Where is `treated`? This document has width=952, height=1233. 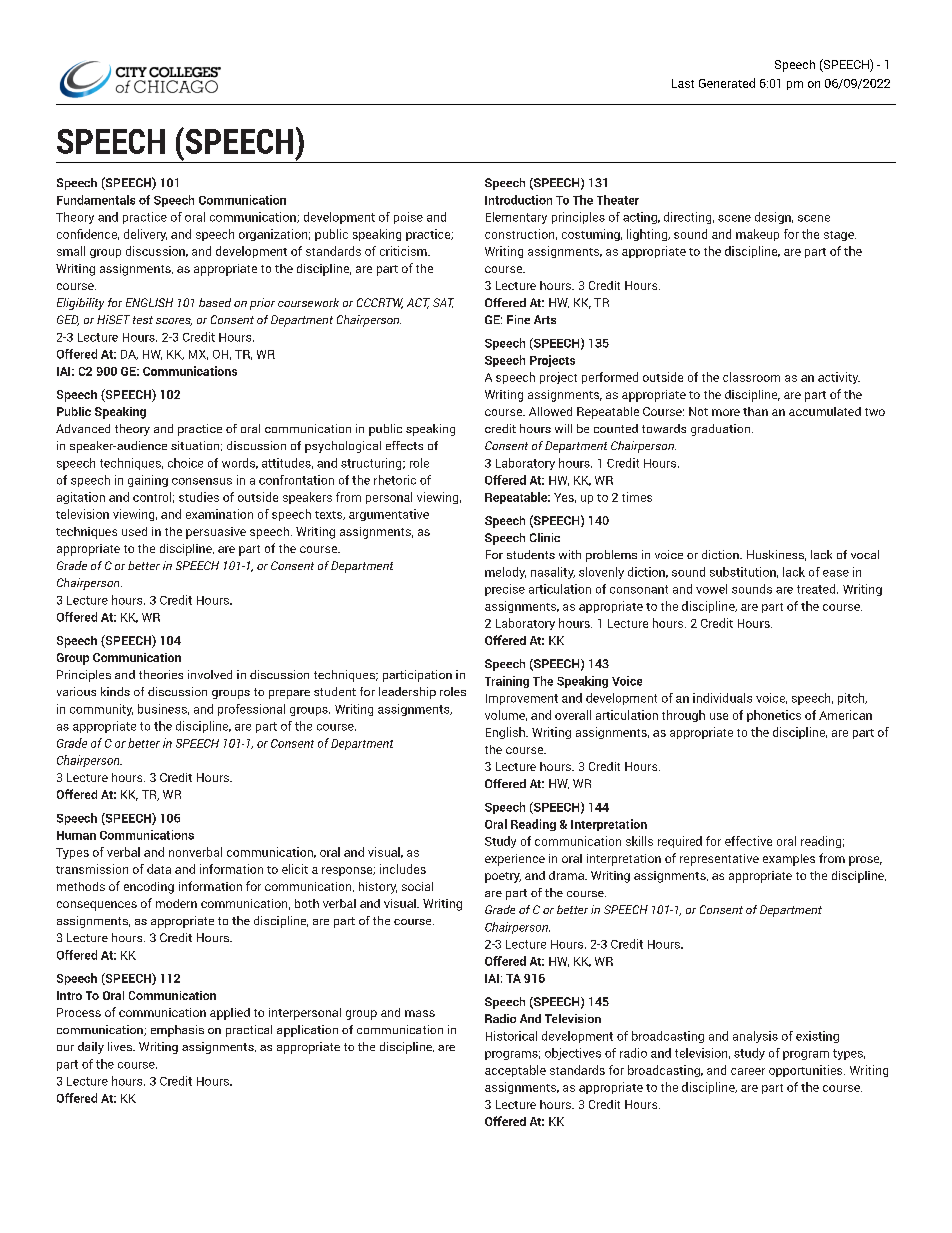
treated is located at coordinates (817, 589).
